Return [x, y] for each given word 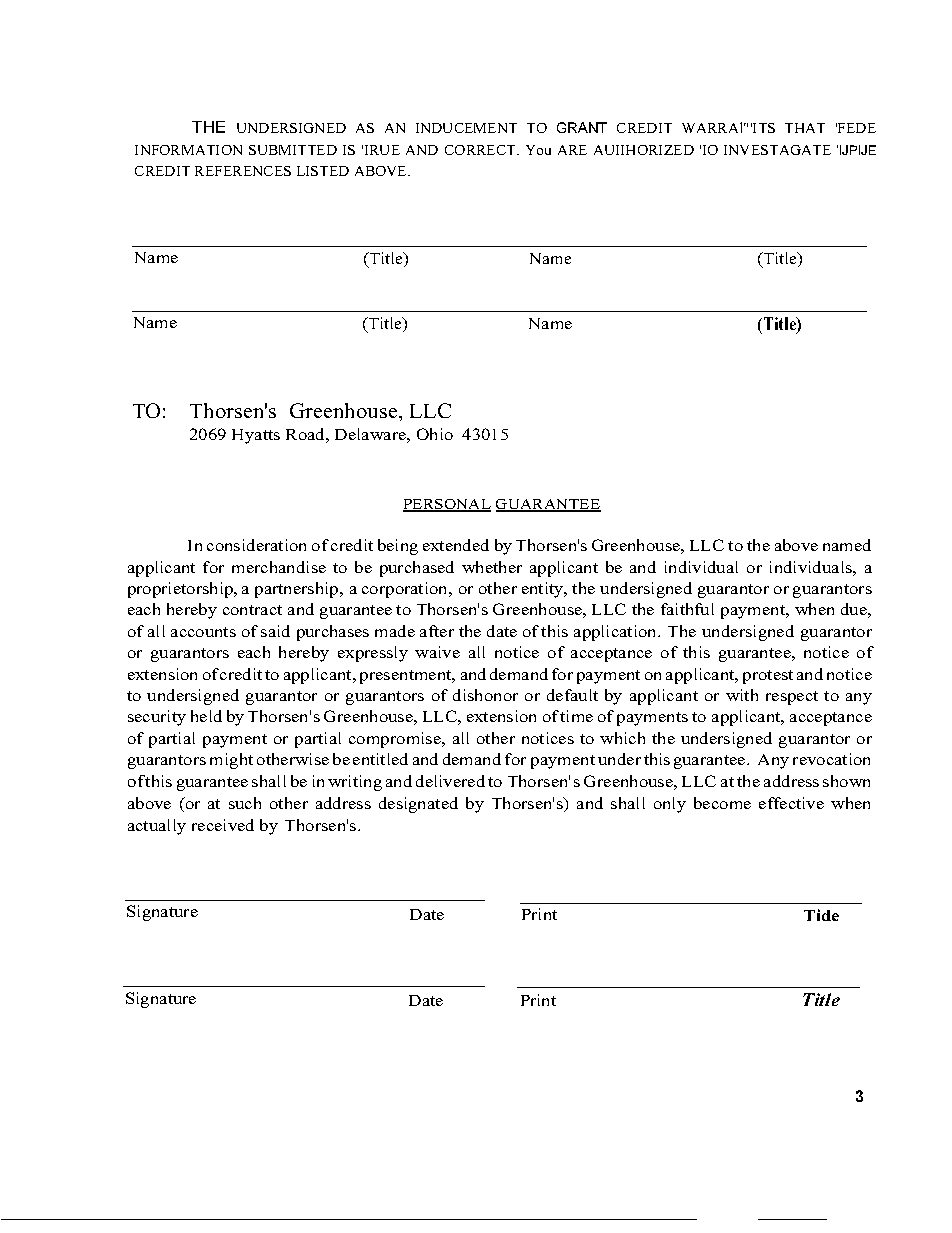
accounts [203, 632]
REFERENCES [243, 171]
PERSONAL [447, 505]
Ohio [435, 434]
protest [768, 677]
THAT [805, 128]
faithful [687, 609]
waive [437, 652]
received [223, 825]
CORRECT [482, 150]
